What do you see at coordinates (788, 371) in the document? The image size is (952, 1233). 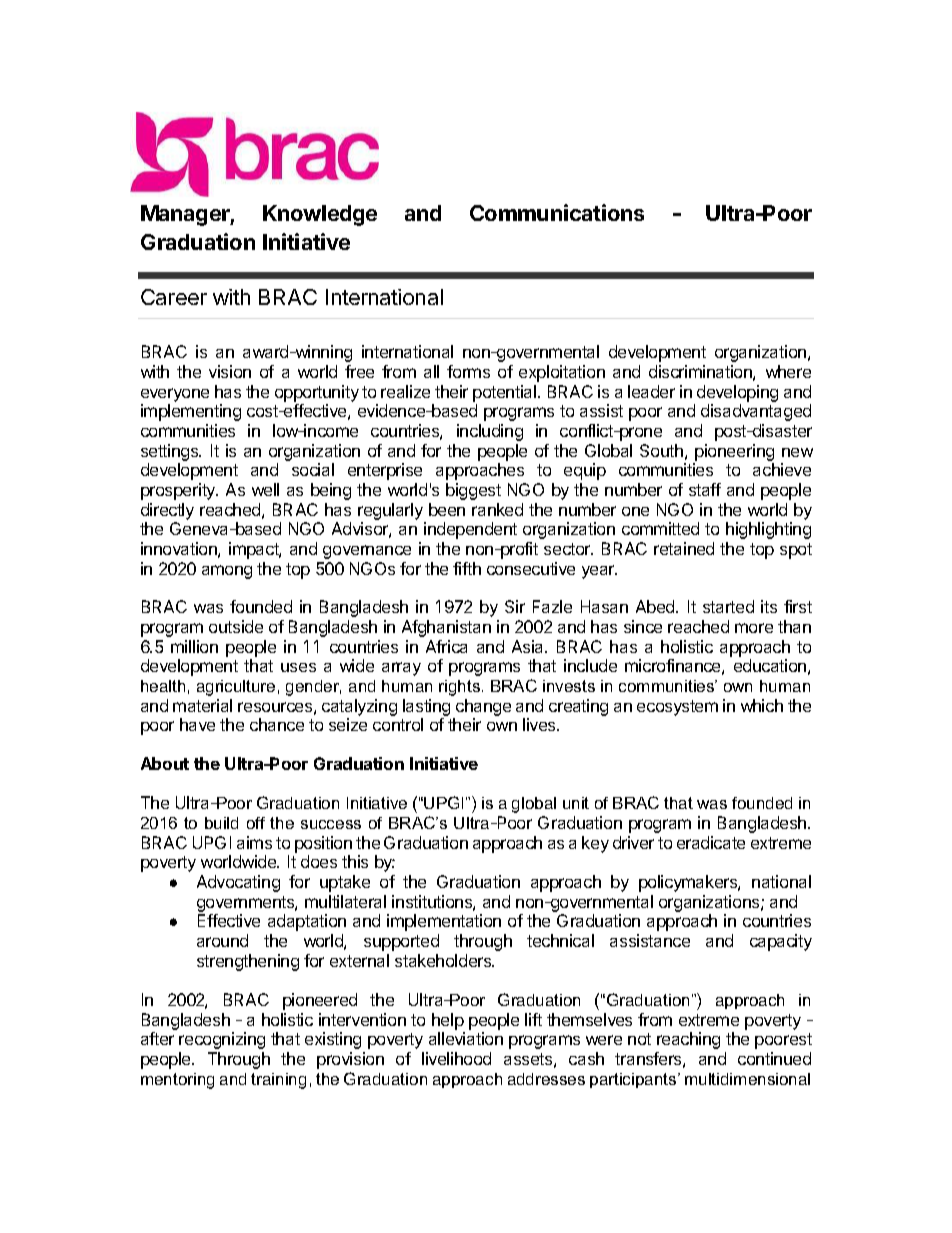 I see `where` at bounding box center [788, 371].
